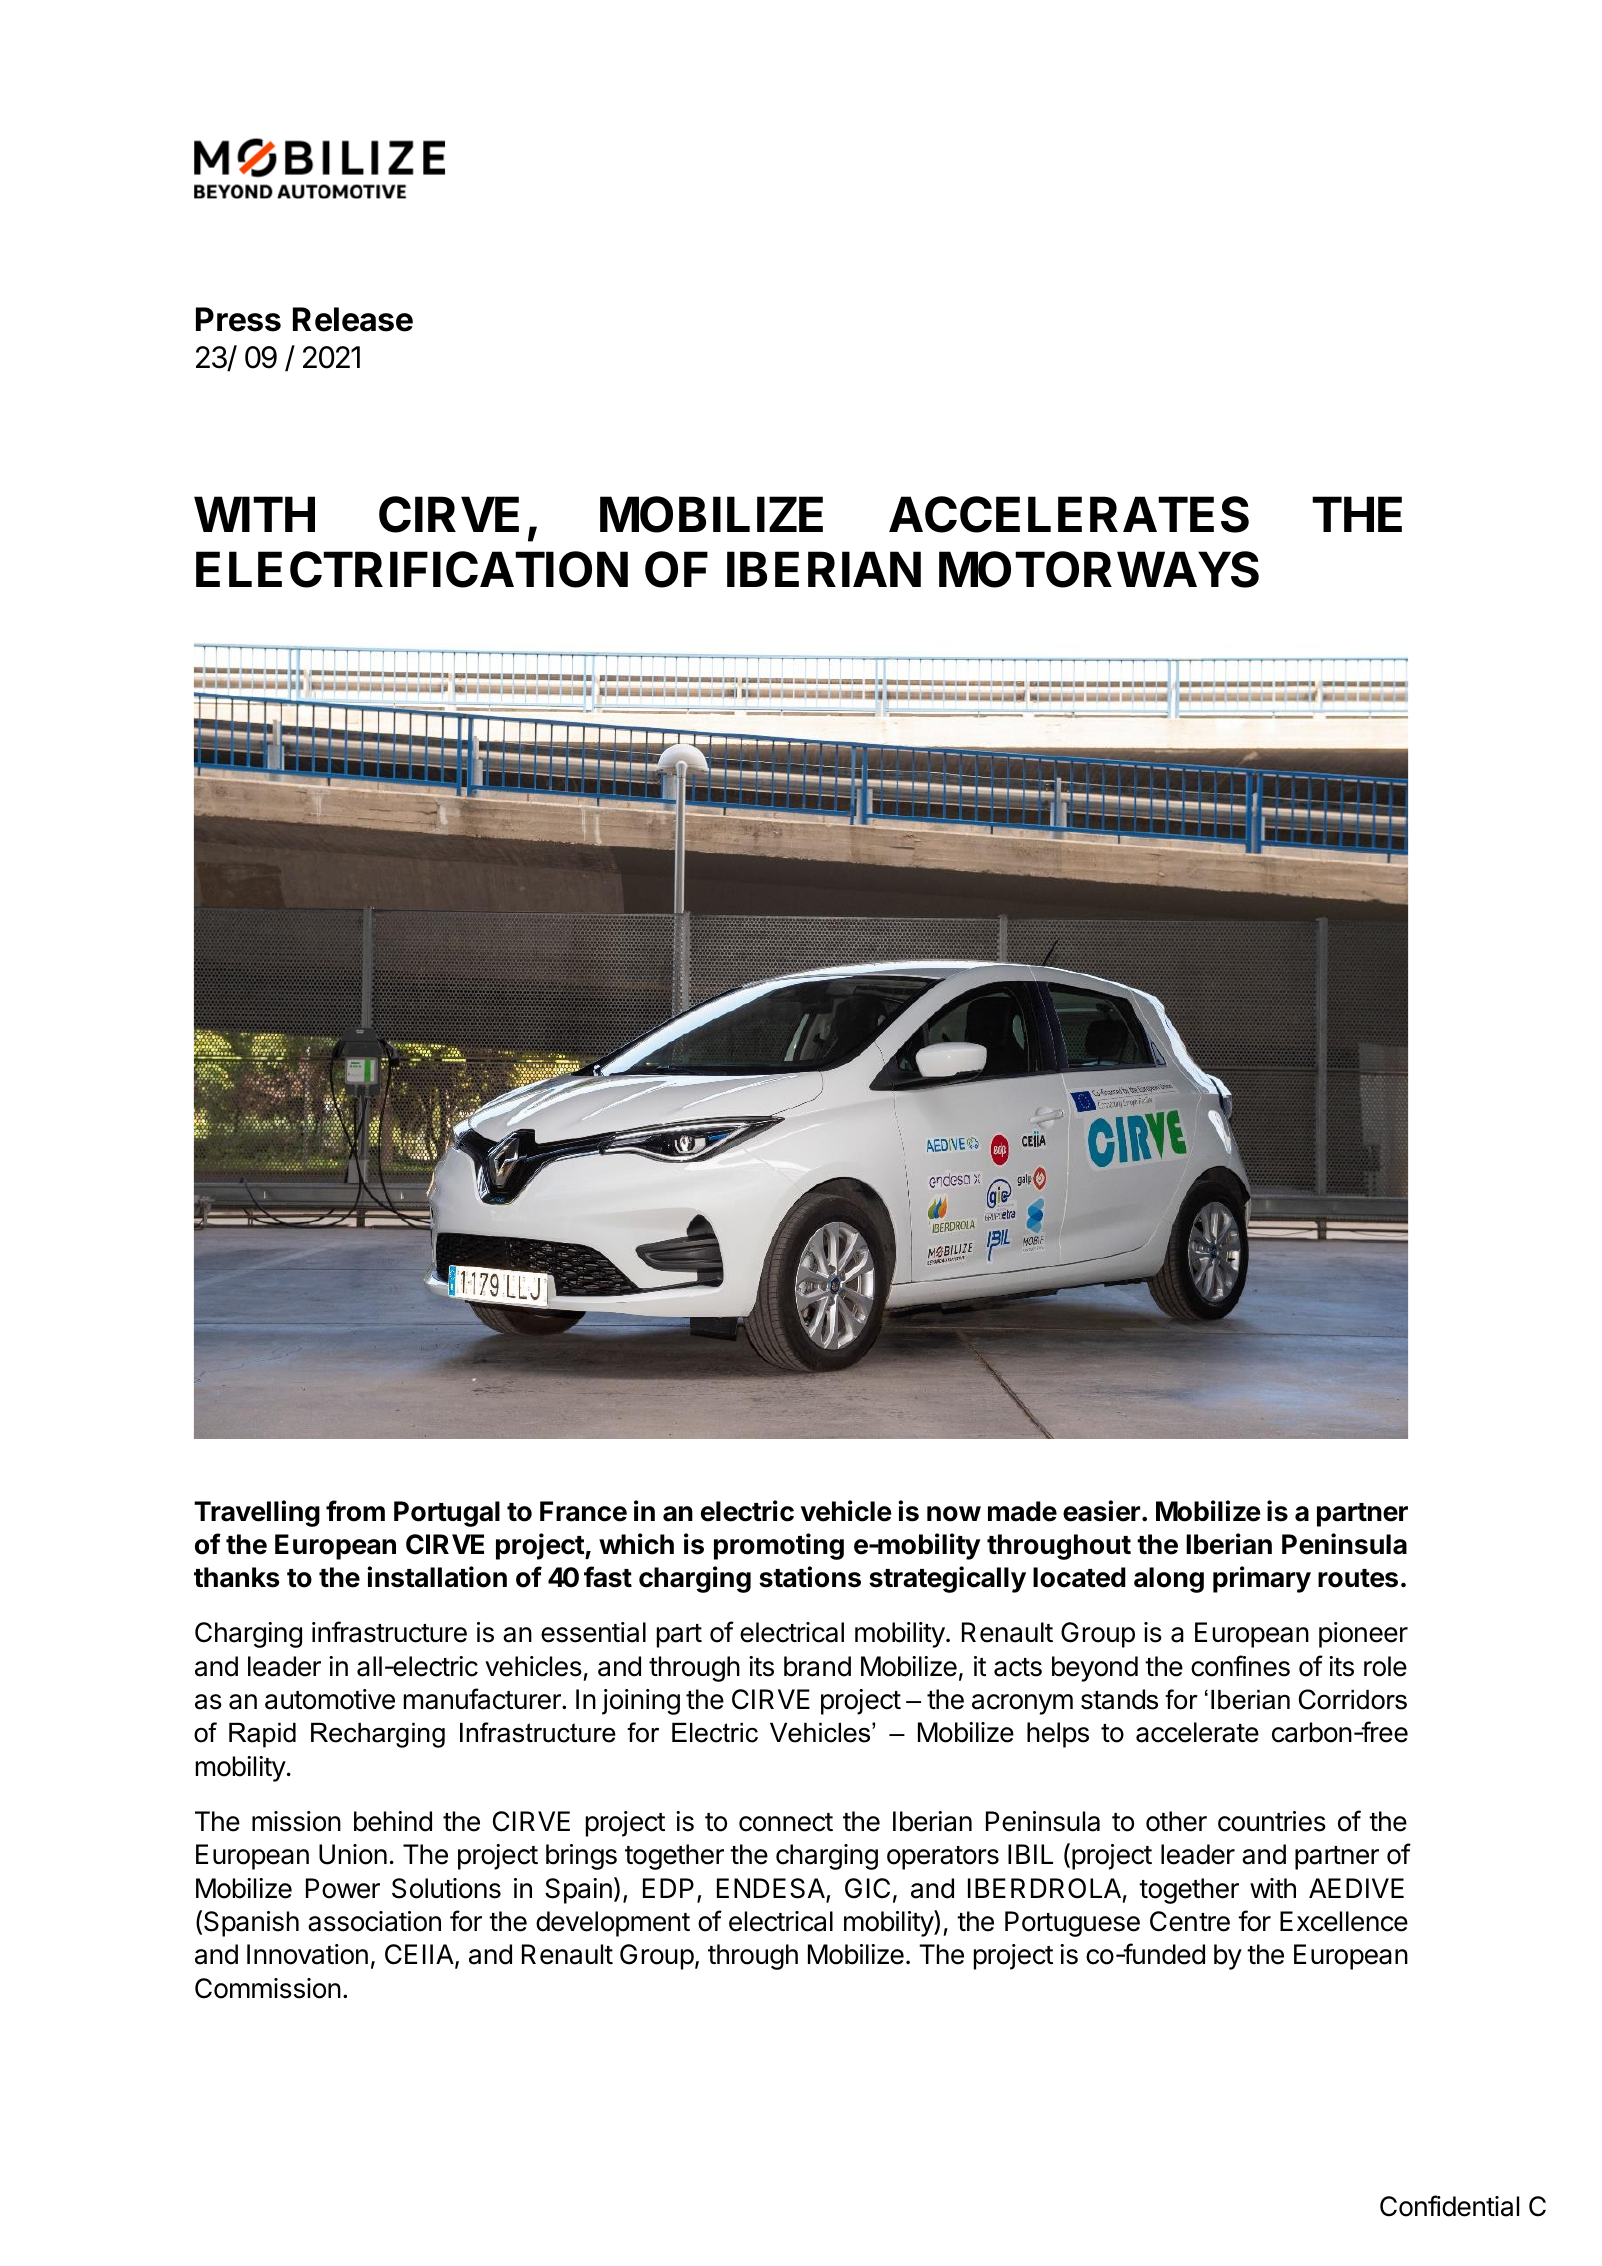 This screenshot has height=2266, width=1602. What do you see at coordinates (353, 319) in the screenshot?
I see `Release` at bounding box center [353, 319].
